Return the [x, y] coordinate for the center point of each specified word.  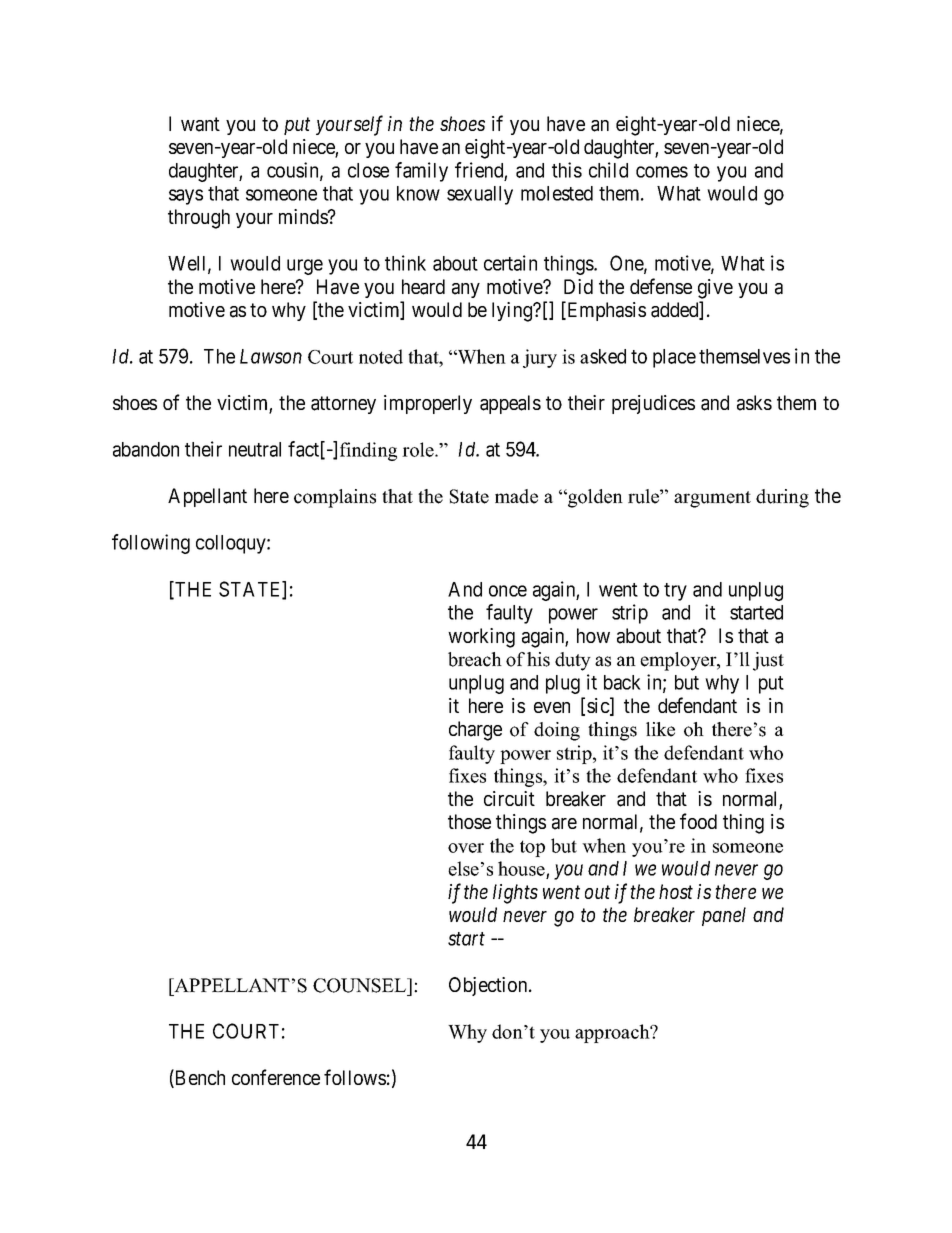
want [200, 124]
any [466, 290]
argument [712, 499]
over [466, 848]
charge [475, 731]
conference [276, 1077]
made [516, 496]
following [151, 544]
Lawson [271, 356]
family [421, 172]
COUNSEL [361, 985]
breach [475, 659]
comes [662, 172]
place [674, 358]
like [660, 729]
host [676, 891]
